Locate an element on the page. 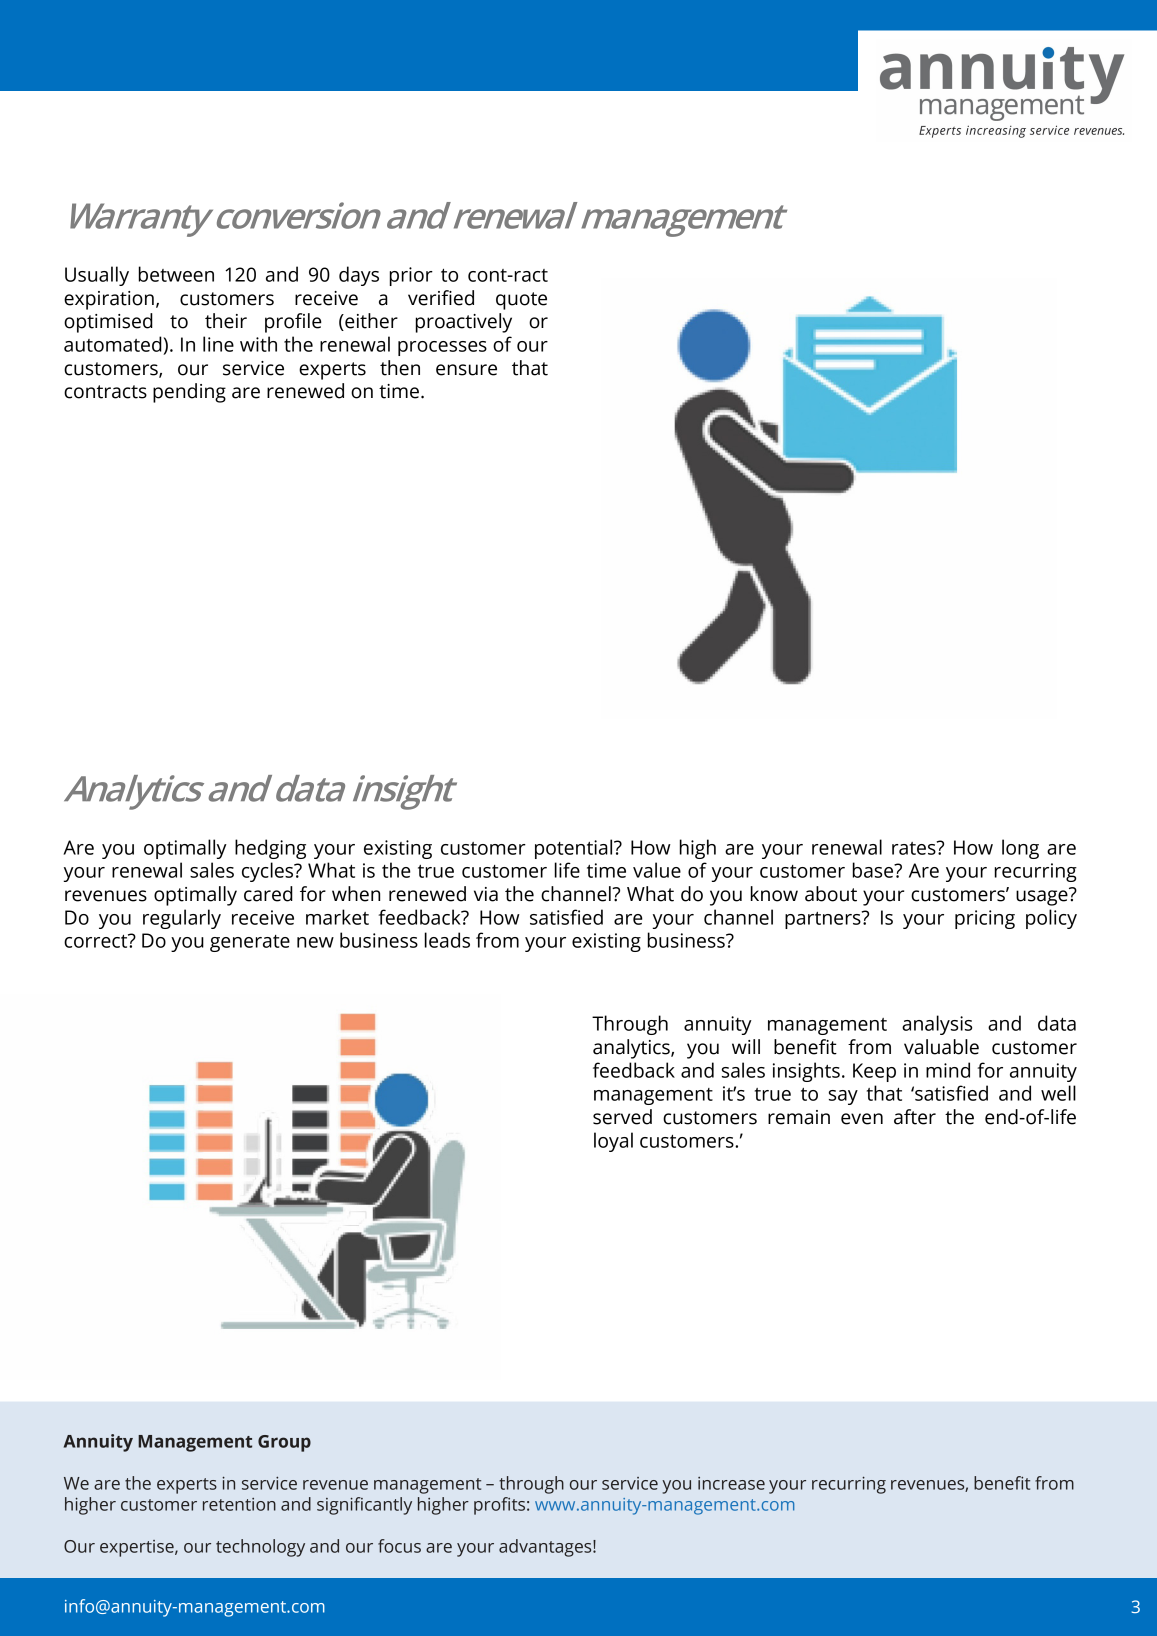 The height and width of the image is (1636, 1157). retention is located at coordinates (239, 1504).
